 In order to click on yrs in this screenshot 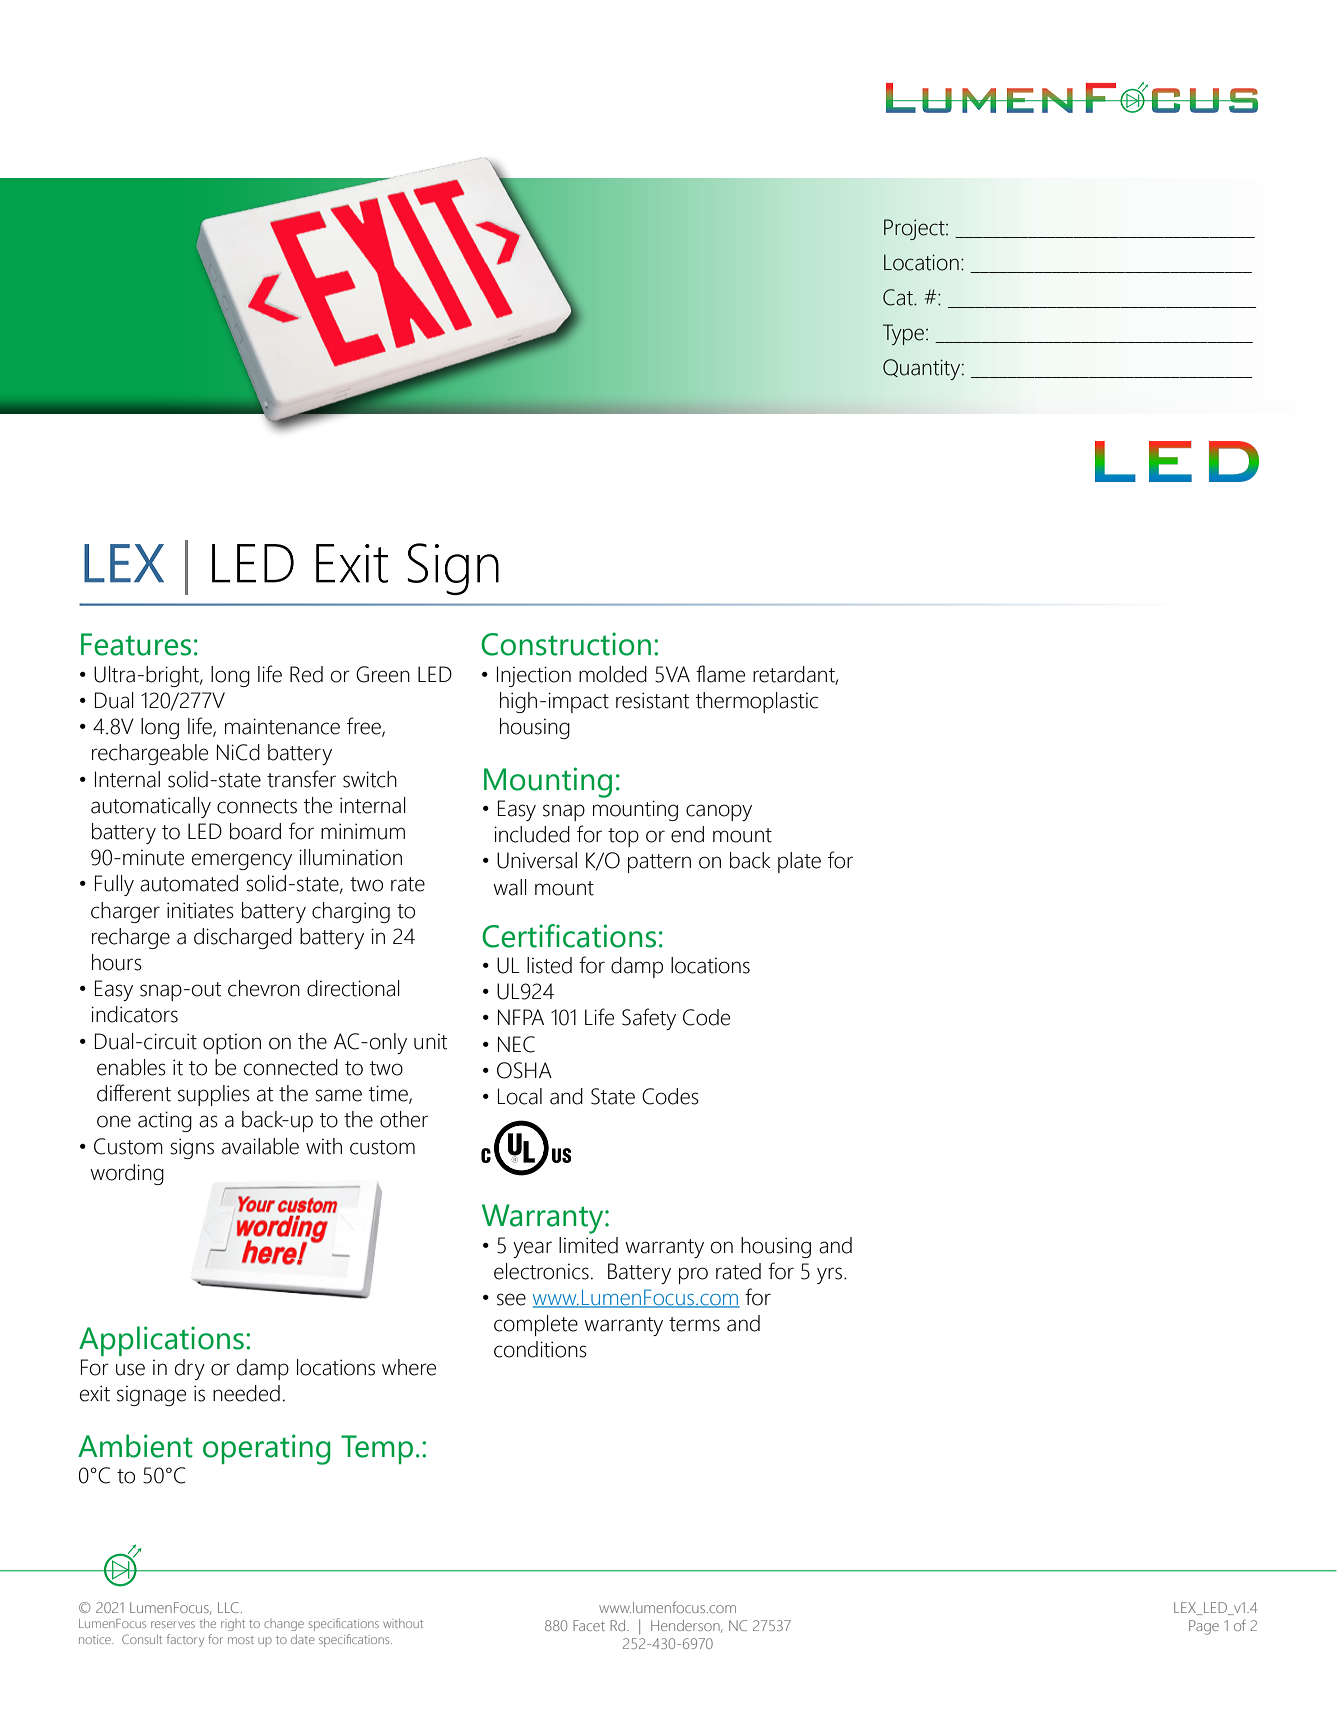, I will do `click(829, 1275)`.
